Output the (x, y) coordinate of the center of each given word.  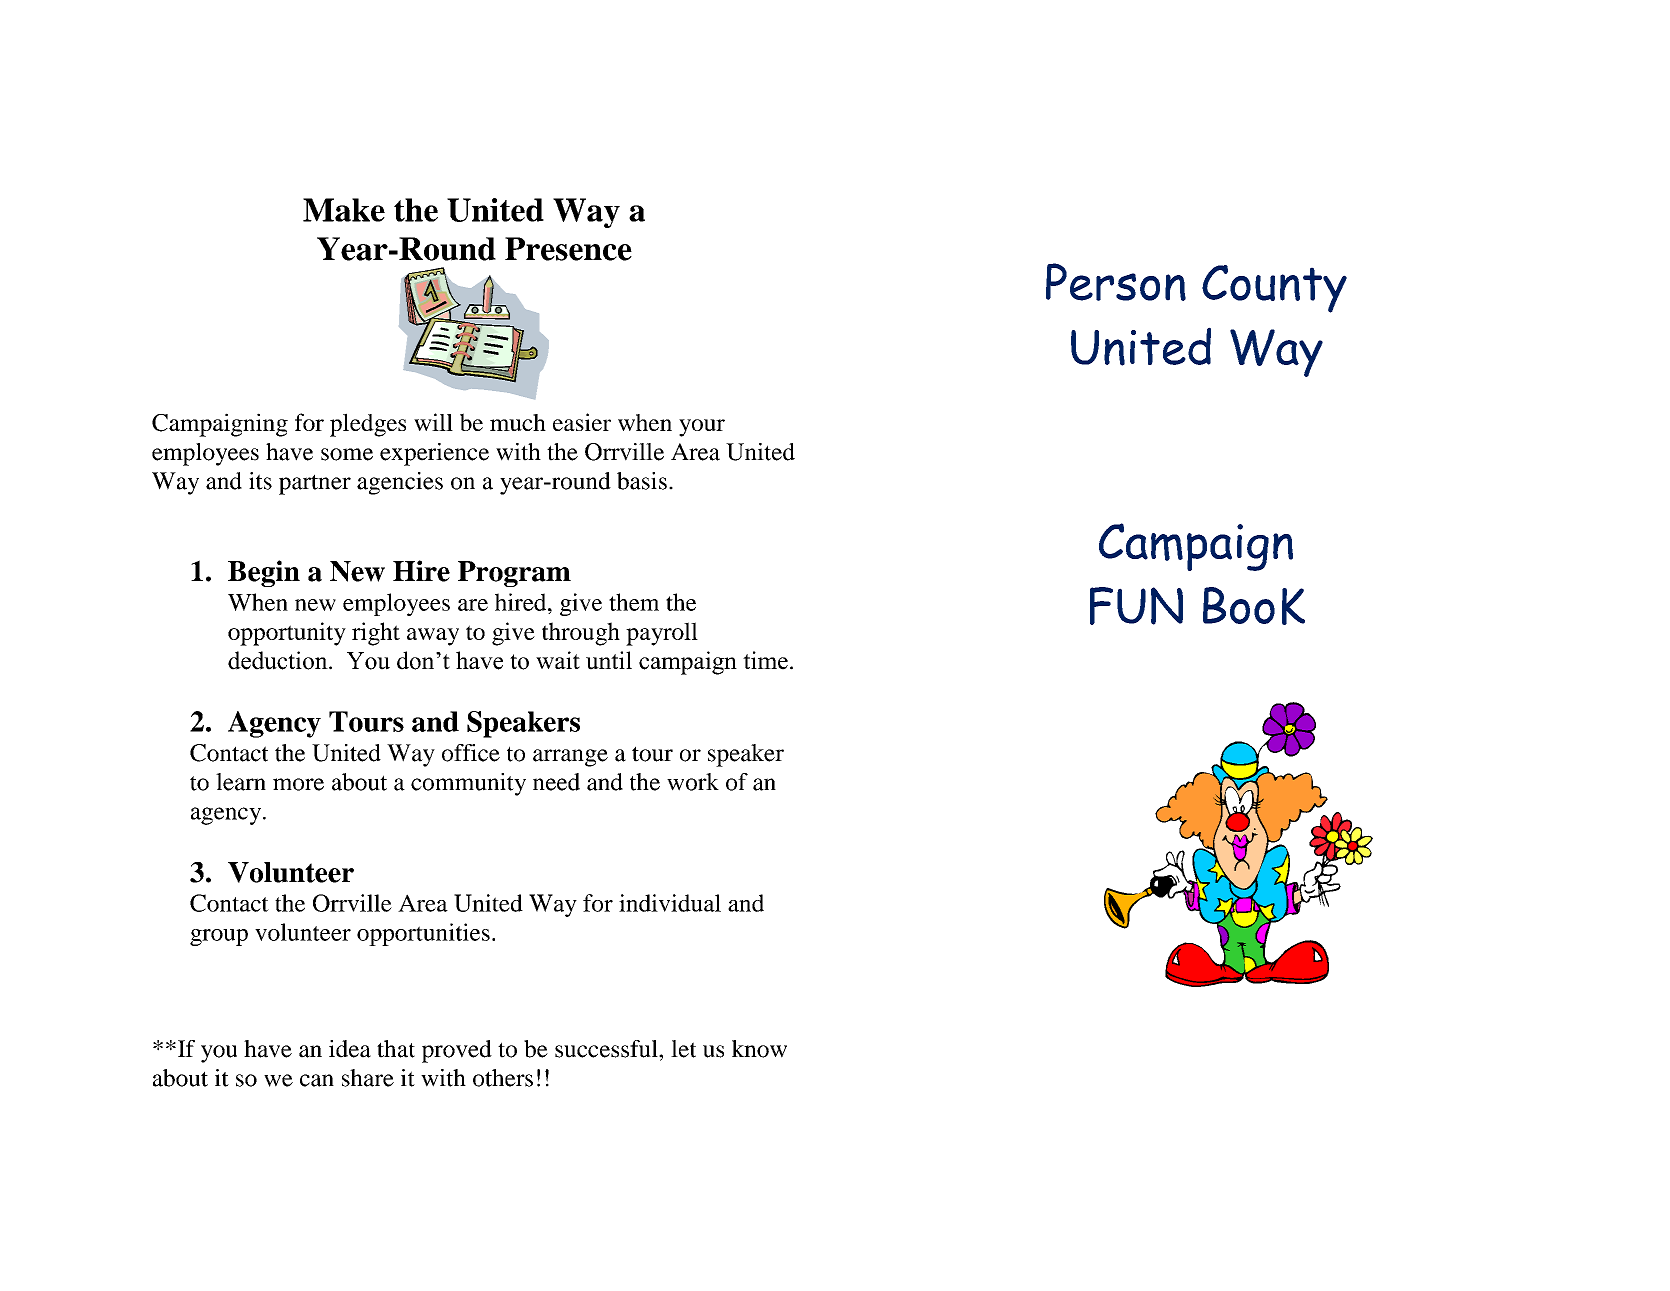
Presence (568, 249)
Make (344, 210)
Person (1116, 282)
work (693, 782)
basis (642, 481)
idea (350, 1049)
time (765, 660)
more (298, 784)
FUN (1136, 606)
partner (315, 484)
